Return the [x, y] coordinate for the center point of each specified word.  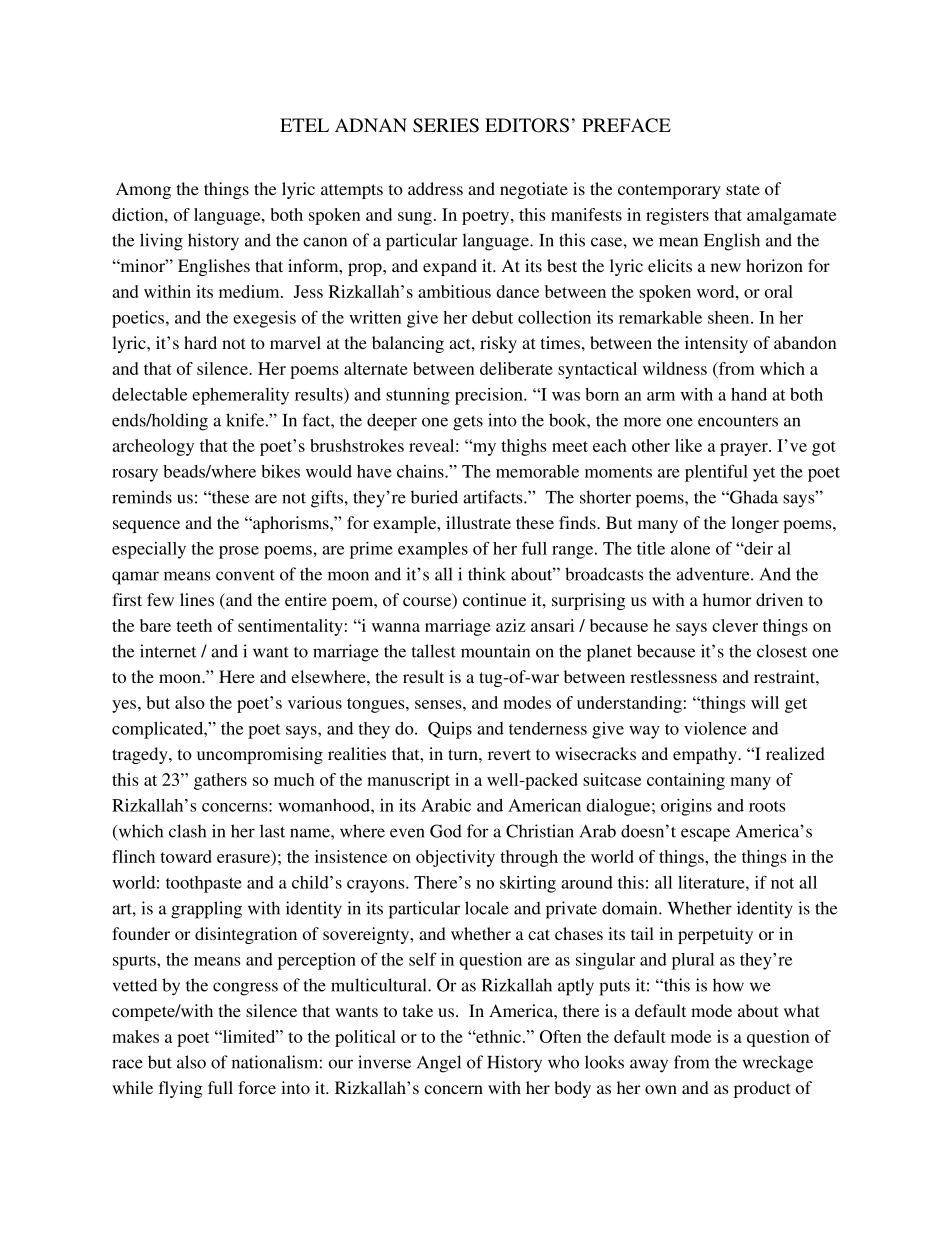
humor [727, 599]
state [743, 189]
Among [143, 190]
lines [197, 599]
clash [187, 831]
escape [705, 835]
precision [490, 396]
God [446, 831]
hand [749, 394]
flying [181, 1089]
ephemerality [240, 396]
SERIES [446, 125]
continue [494, 599]
